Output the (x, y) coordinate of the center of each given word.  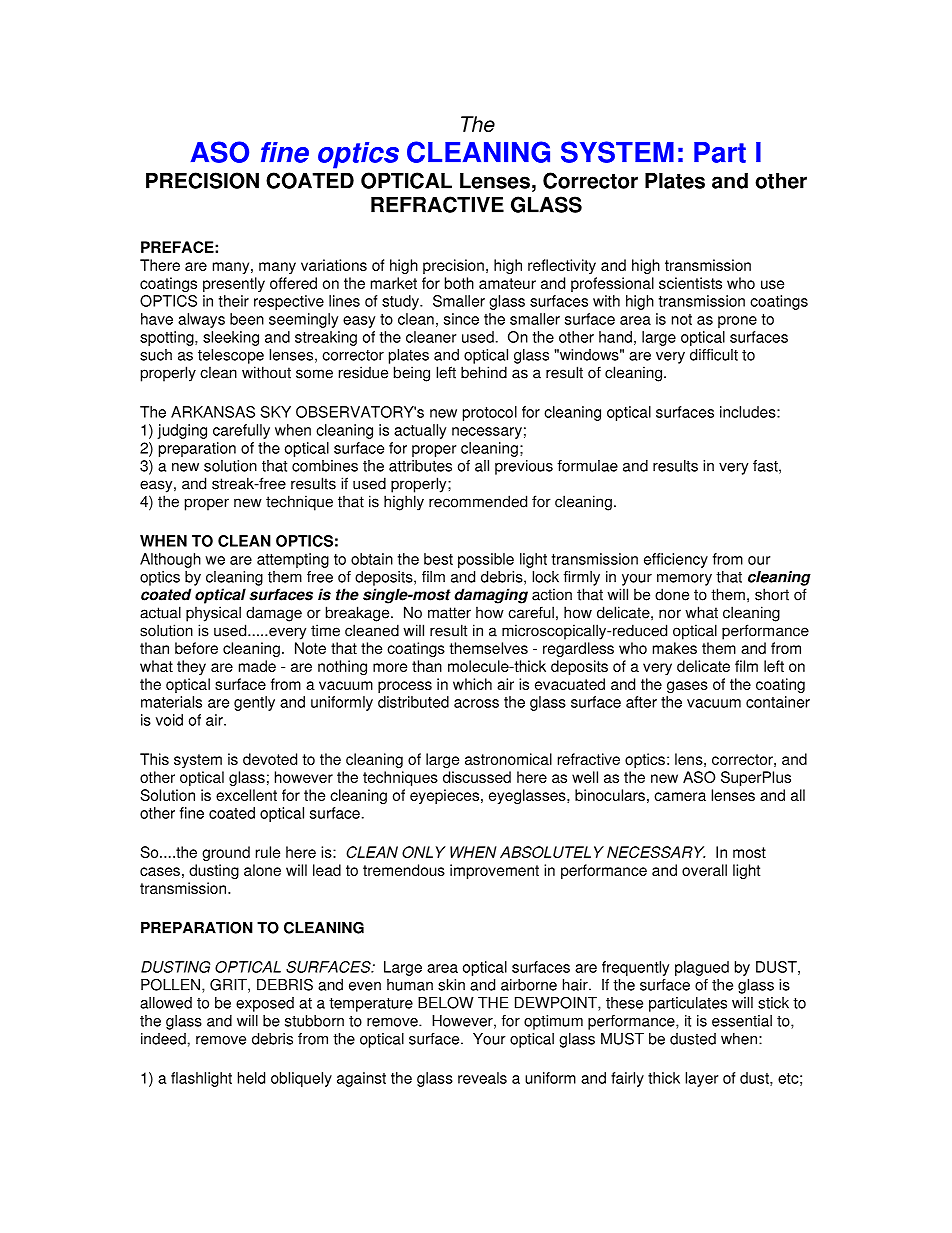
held (251, 1078)
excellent (246, 795)
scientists (690, 283)
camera (680, 796)
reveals (482, 1078)
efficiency (676, 560)
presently (234, 284)
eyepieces (444, 796)
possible (486, 560)
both (459, 283)
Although (170, 560)
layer (701, 1079)
